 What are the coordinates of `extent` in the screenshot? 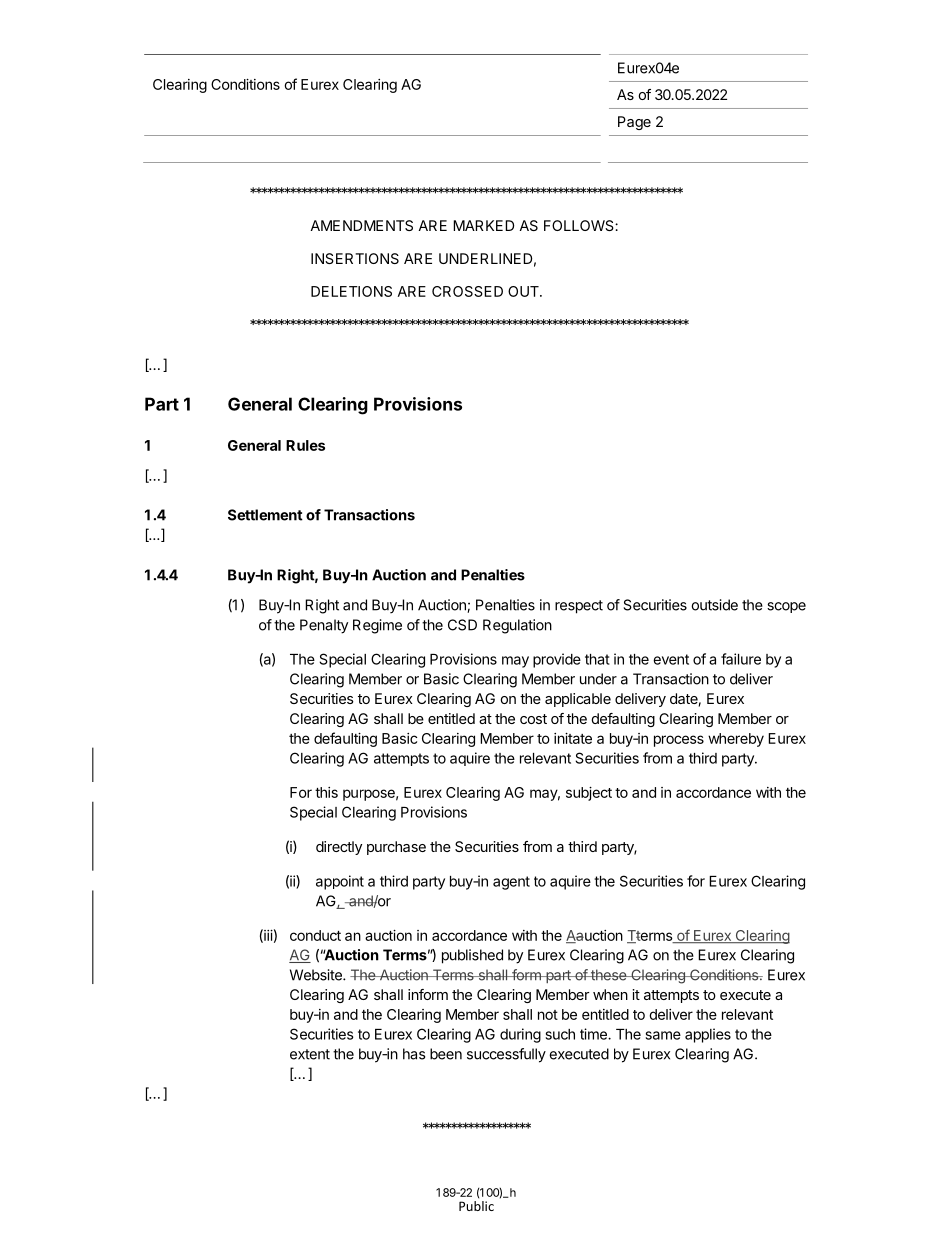 It's located at (310, 1054).
